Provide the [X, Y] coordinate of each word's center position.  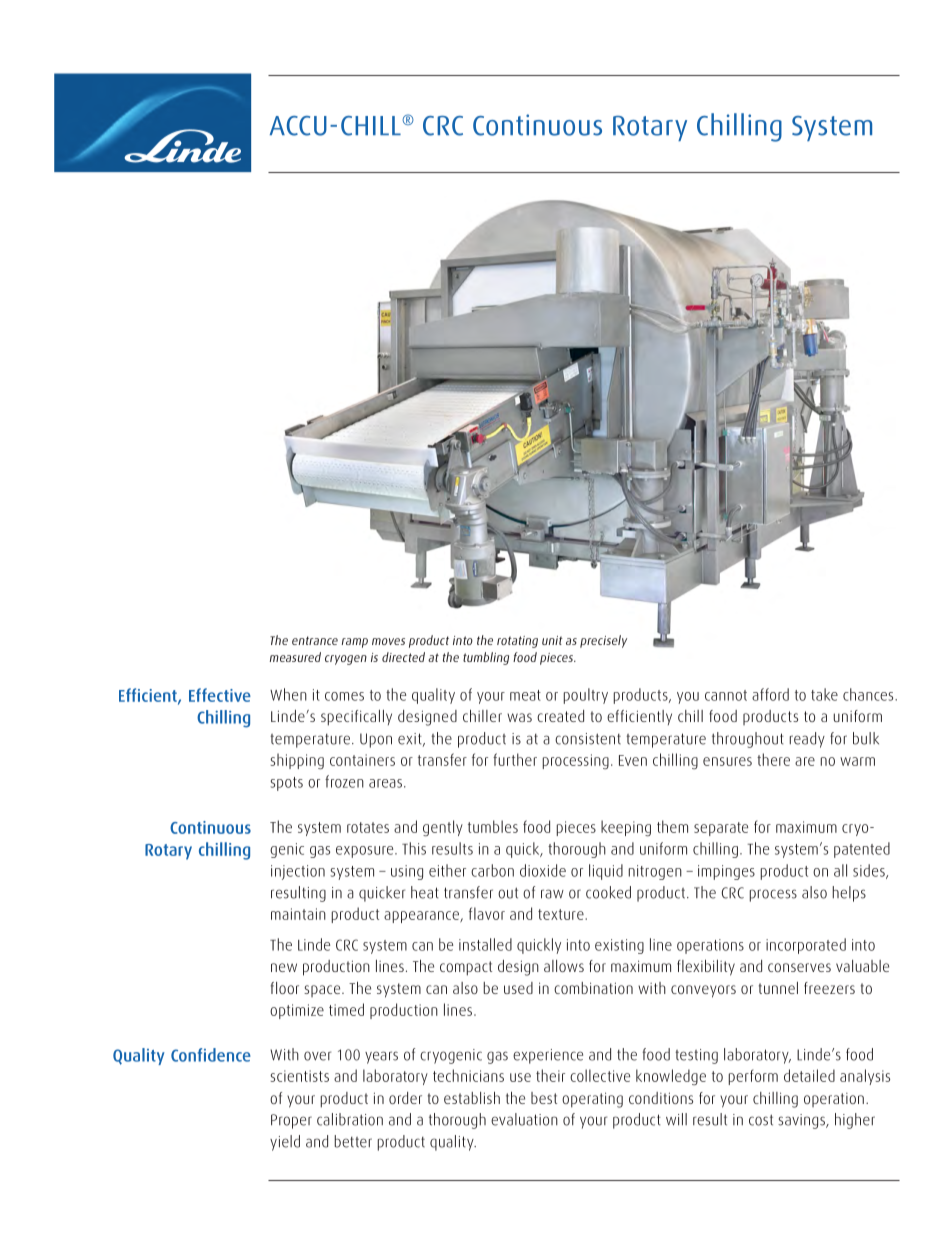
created [560, 716]
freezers [829, 988]
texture [562, 914]
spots [287, 784]
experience [548, 1056]
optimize [297, 1011]
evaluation [524, 1119]
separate [721, 829]
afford [770, 694]
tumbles [493, 826]
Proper [291, 1121]
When [288, 694]
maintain [298, 914]
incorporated [806, 946]
